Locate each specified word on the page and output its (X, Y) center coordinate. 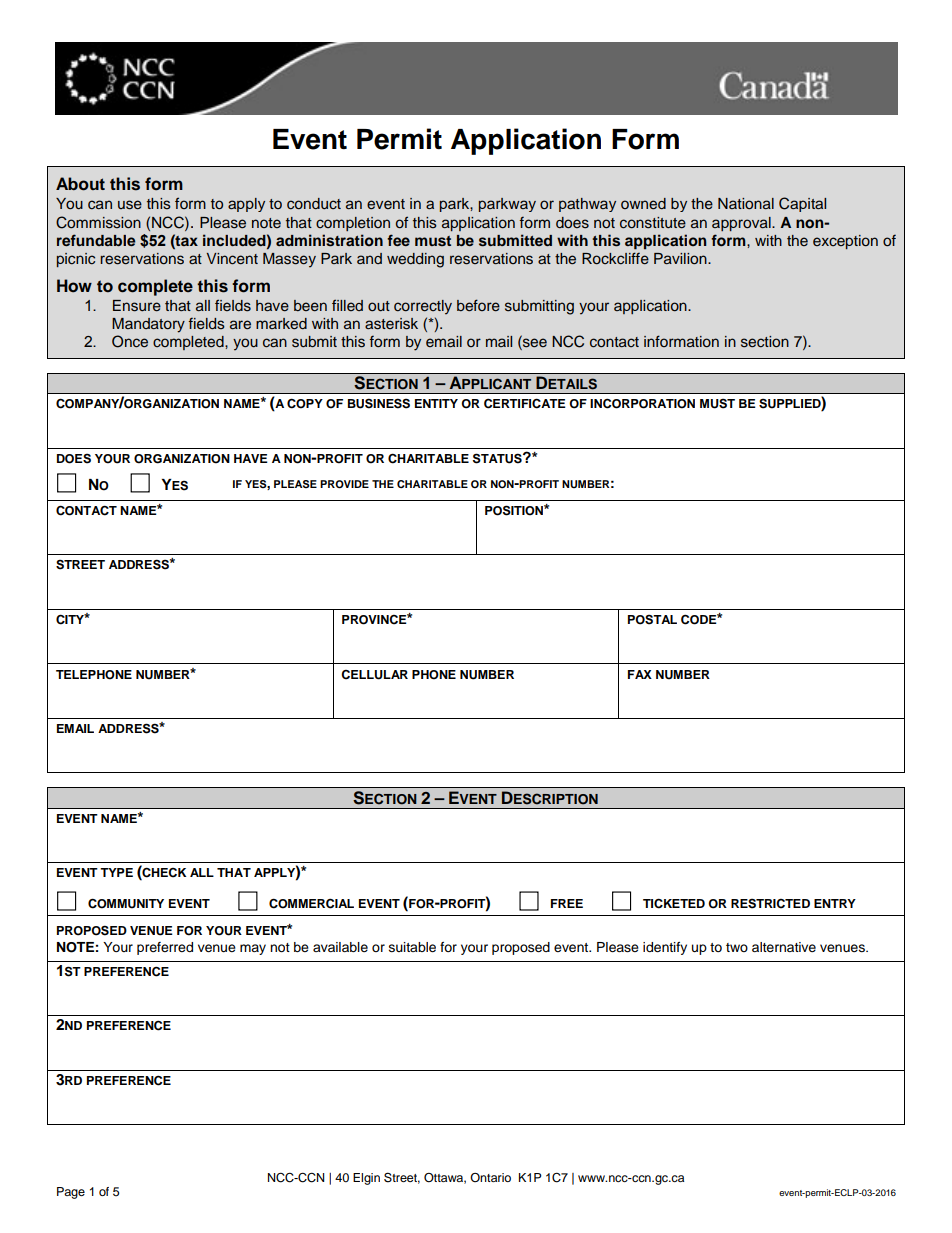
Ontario (490, 1177)
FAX (640, 674)
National (746, 203)
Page (71, 1193)
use (130, 205)
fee (398, 240)
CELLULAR (374, 675)
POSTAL (652, 619)
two (737, 947)
